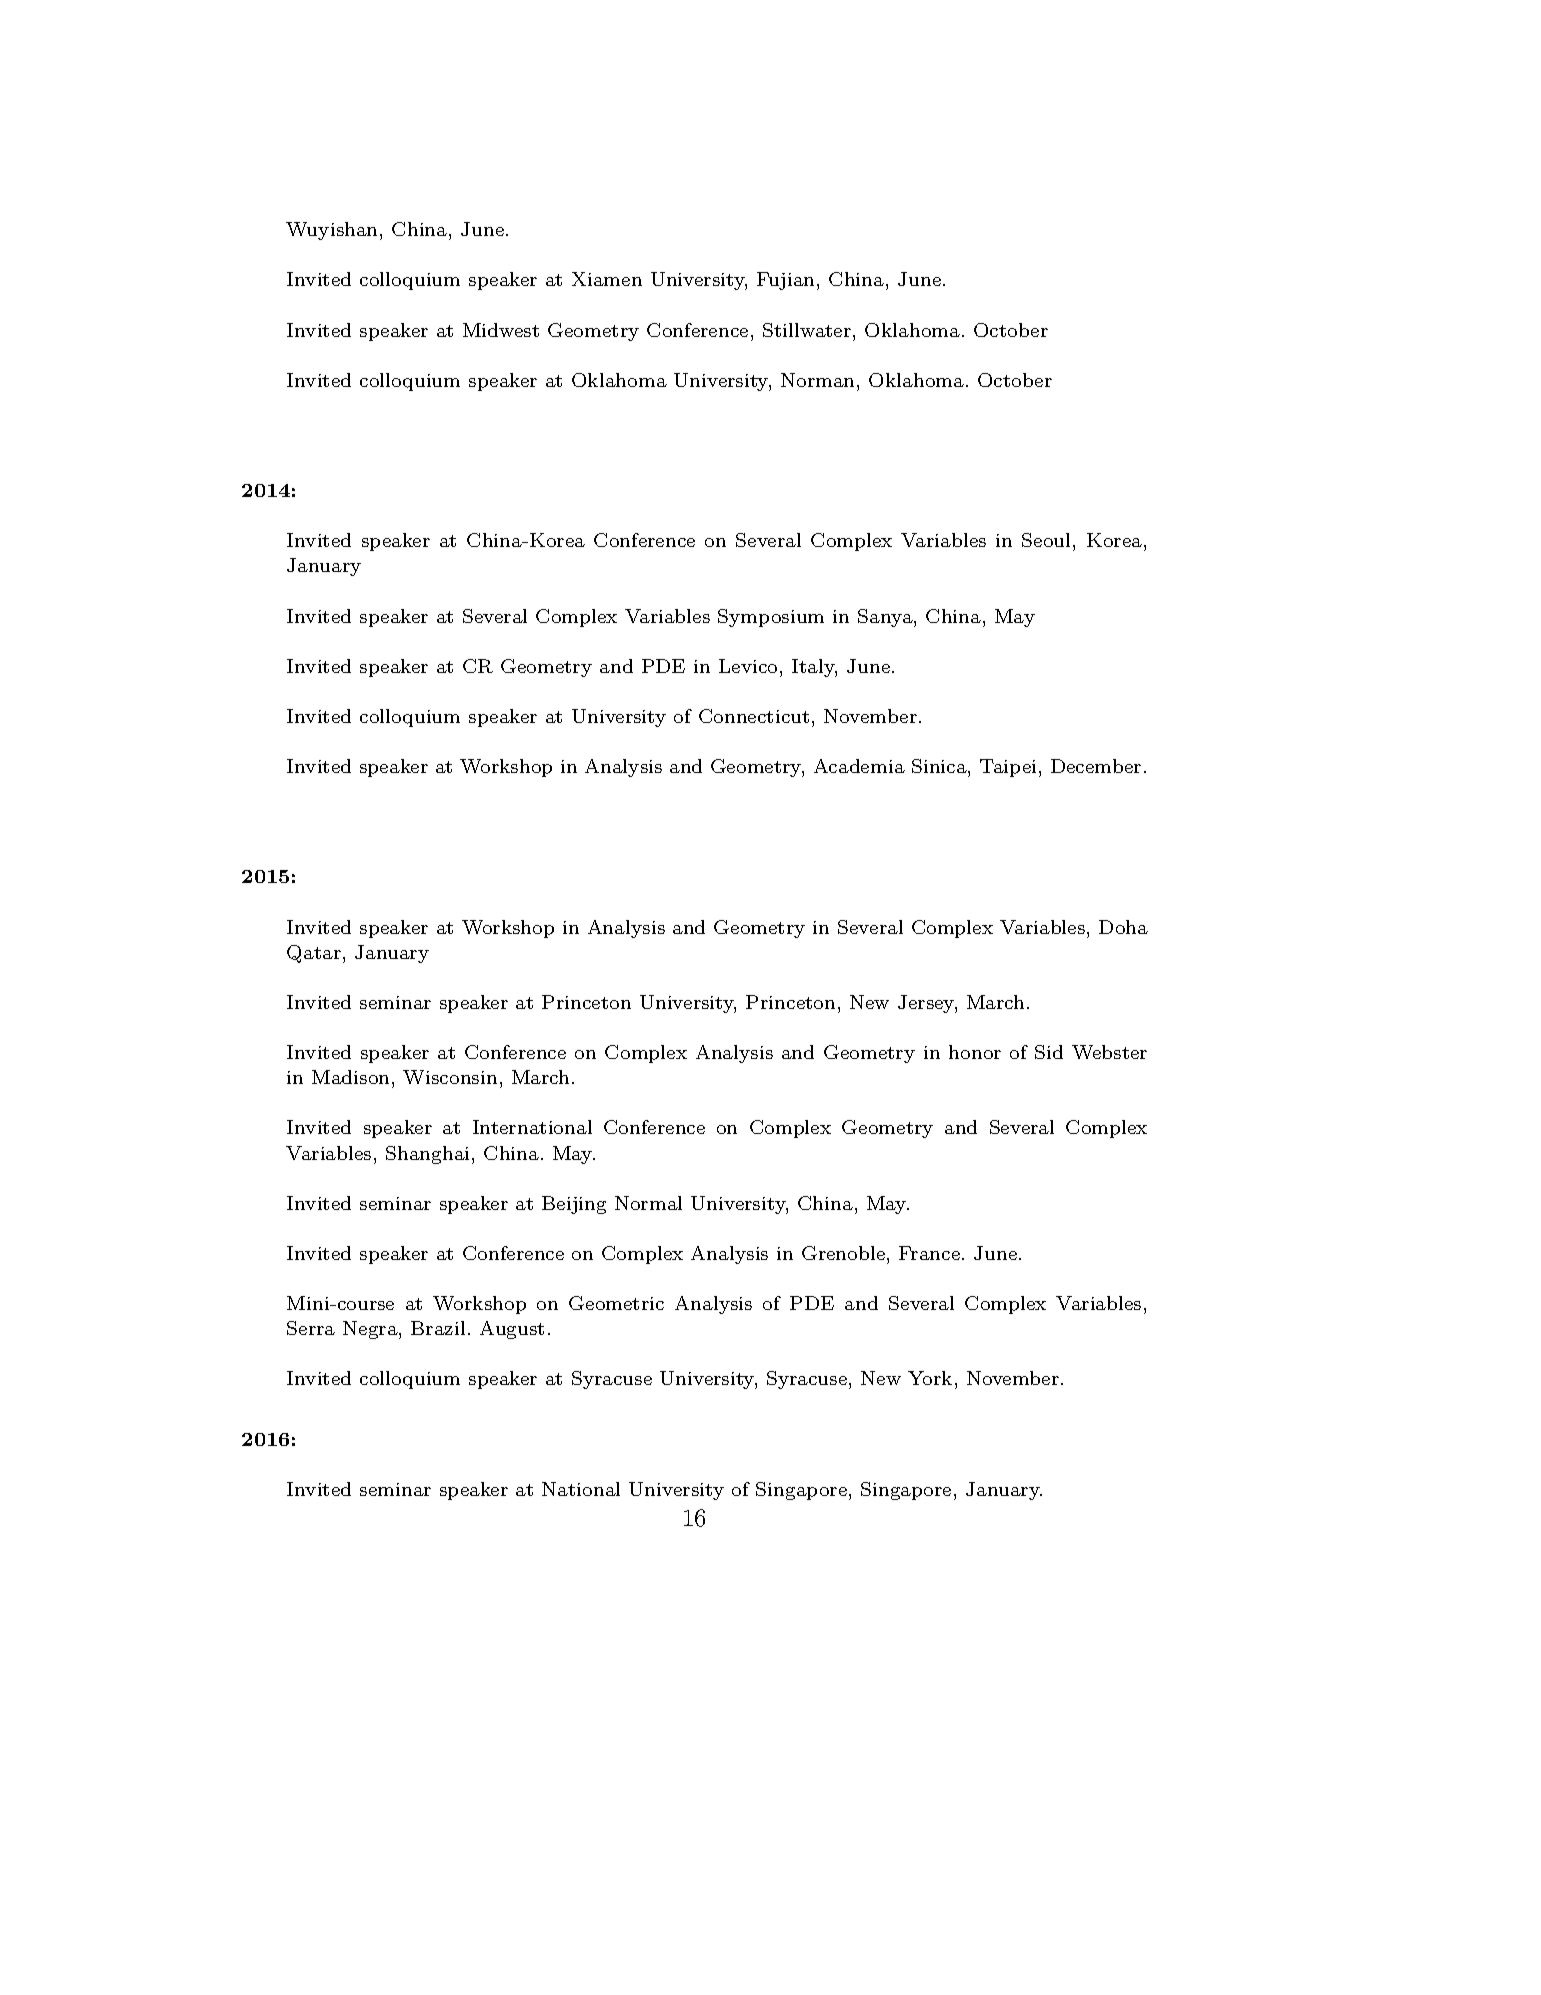 This screenshot has height=1995, width=1541. I want to click on Qatar, so click(314, 954).
